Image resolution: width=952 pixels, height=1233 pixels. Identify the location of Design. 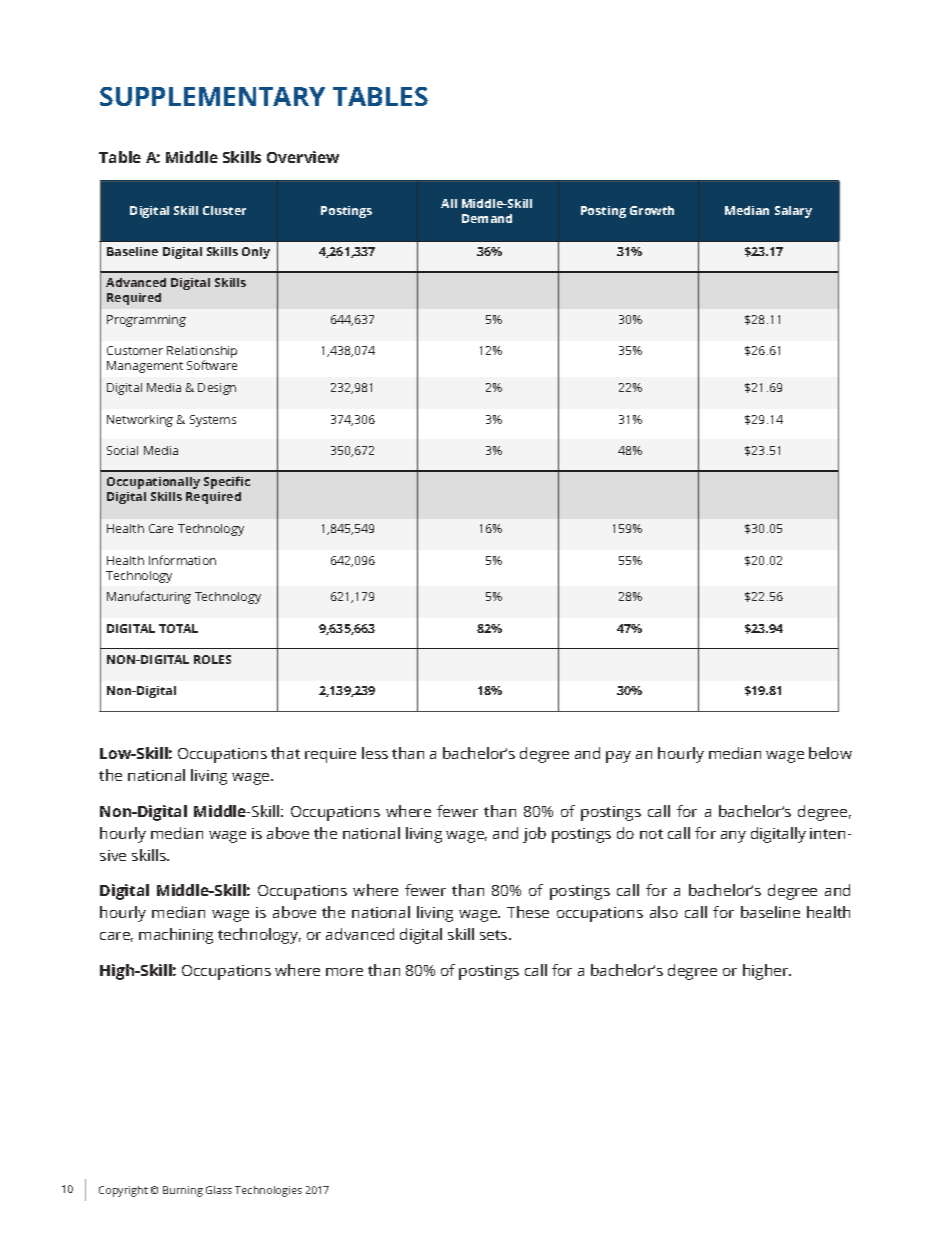
(217, 389).
